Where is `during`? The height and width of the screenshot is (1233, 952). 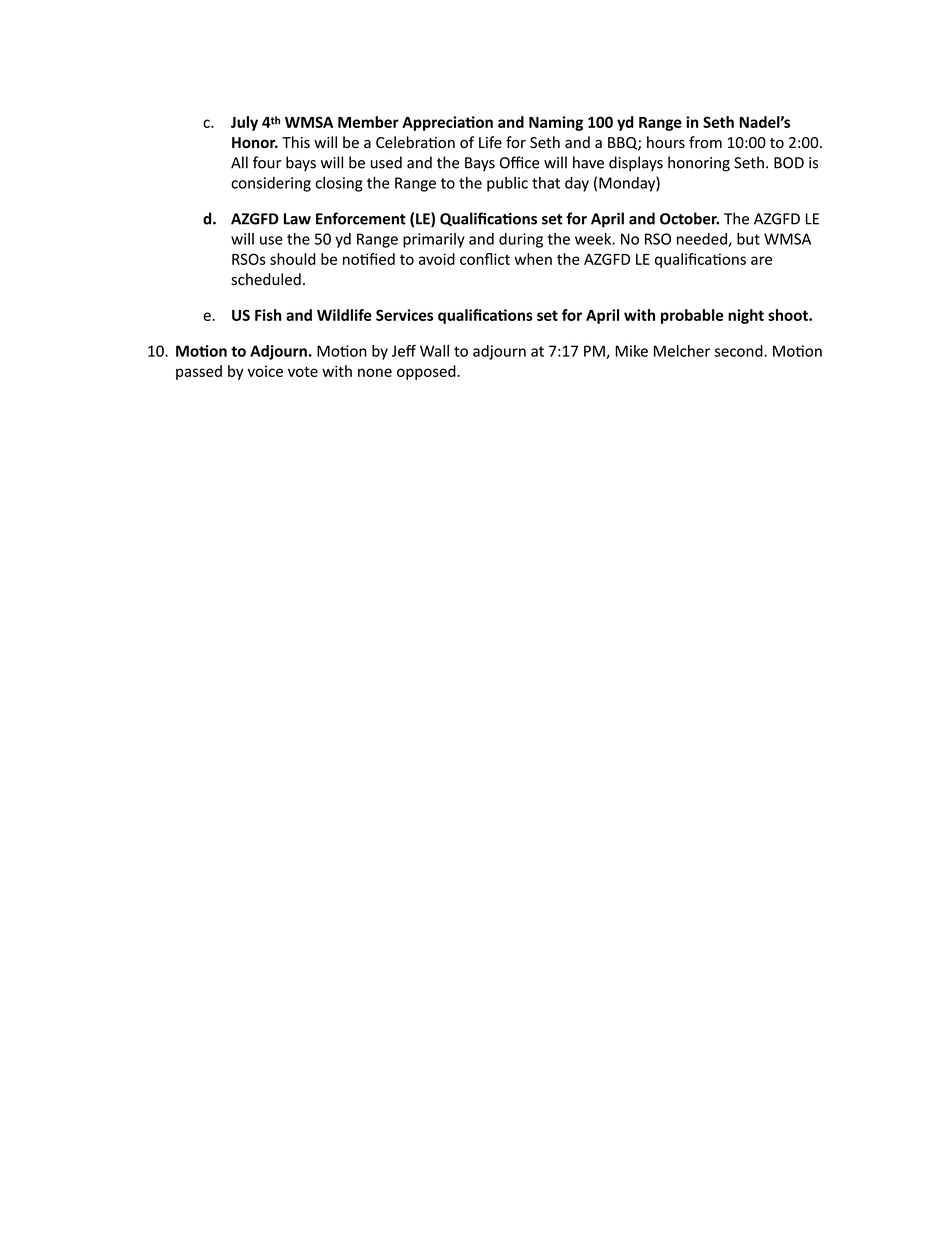 during is located at coordinates (521, 240).
